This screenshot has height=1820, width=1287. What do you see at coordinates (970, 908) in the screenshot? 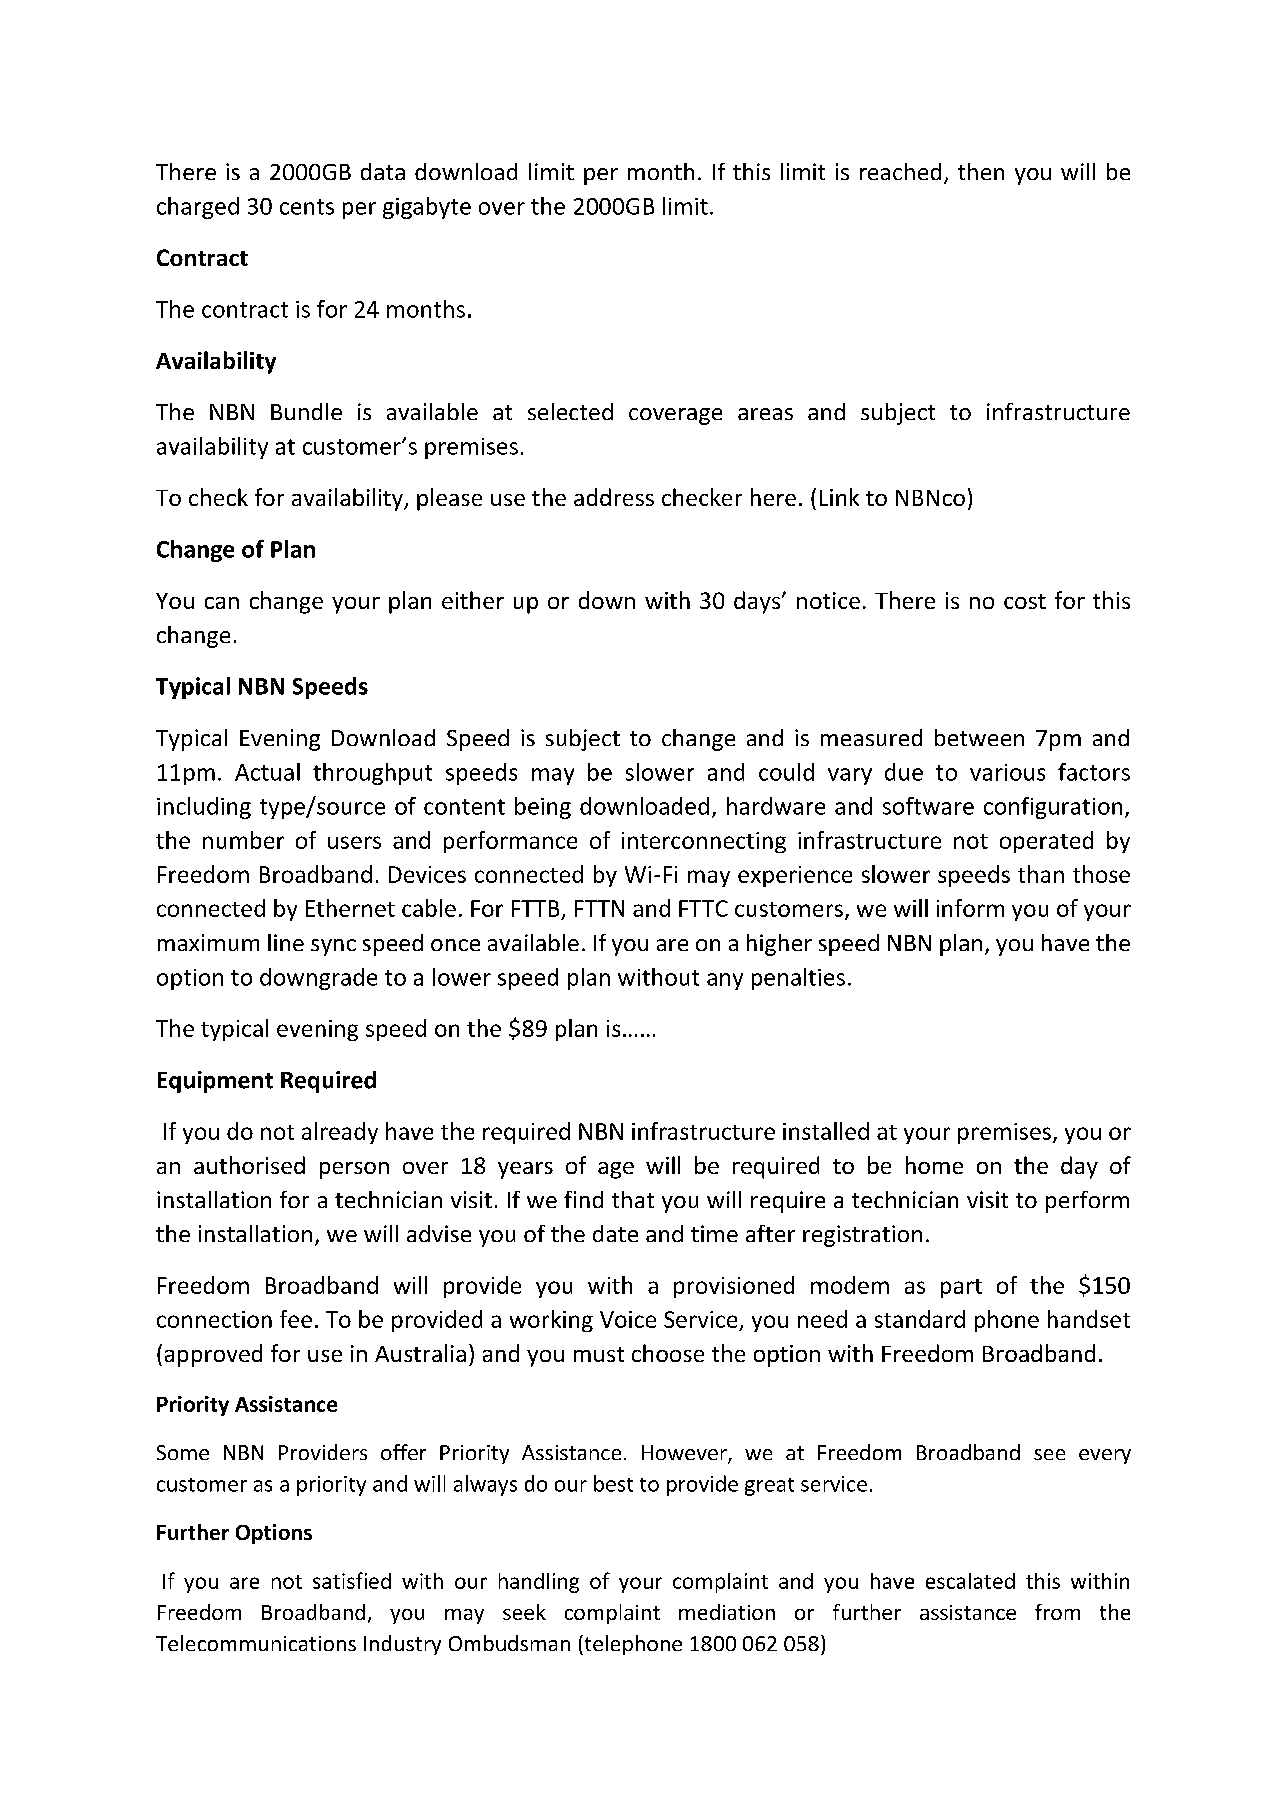
I see `inform` at bounding box center [970, 908].
